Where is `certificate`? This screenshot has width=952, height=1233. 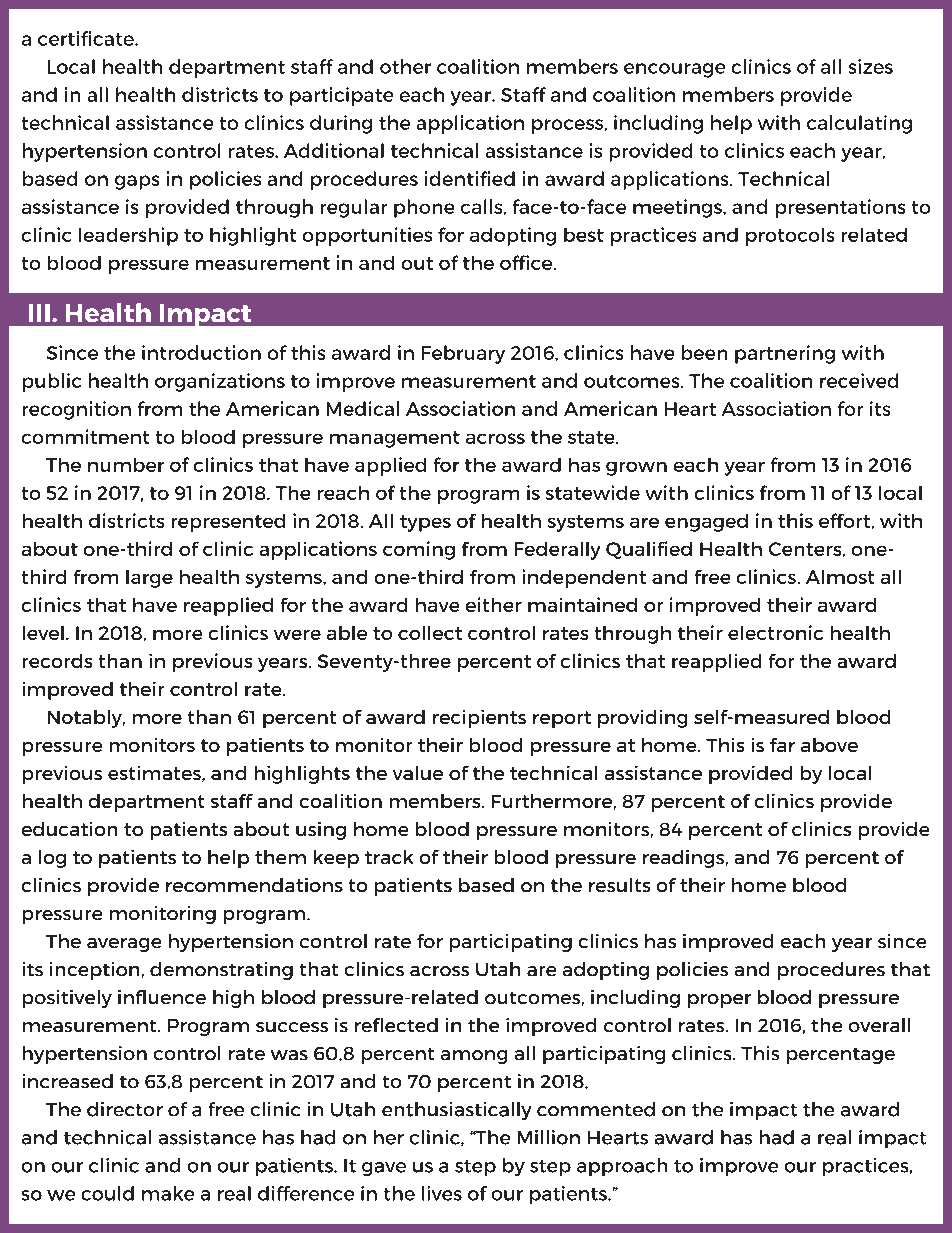 certificate is located at coordinates (87, 38).
